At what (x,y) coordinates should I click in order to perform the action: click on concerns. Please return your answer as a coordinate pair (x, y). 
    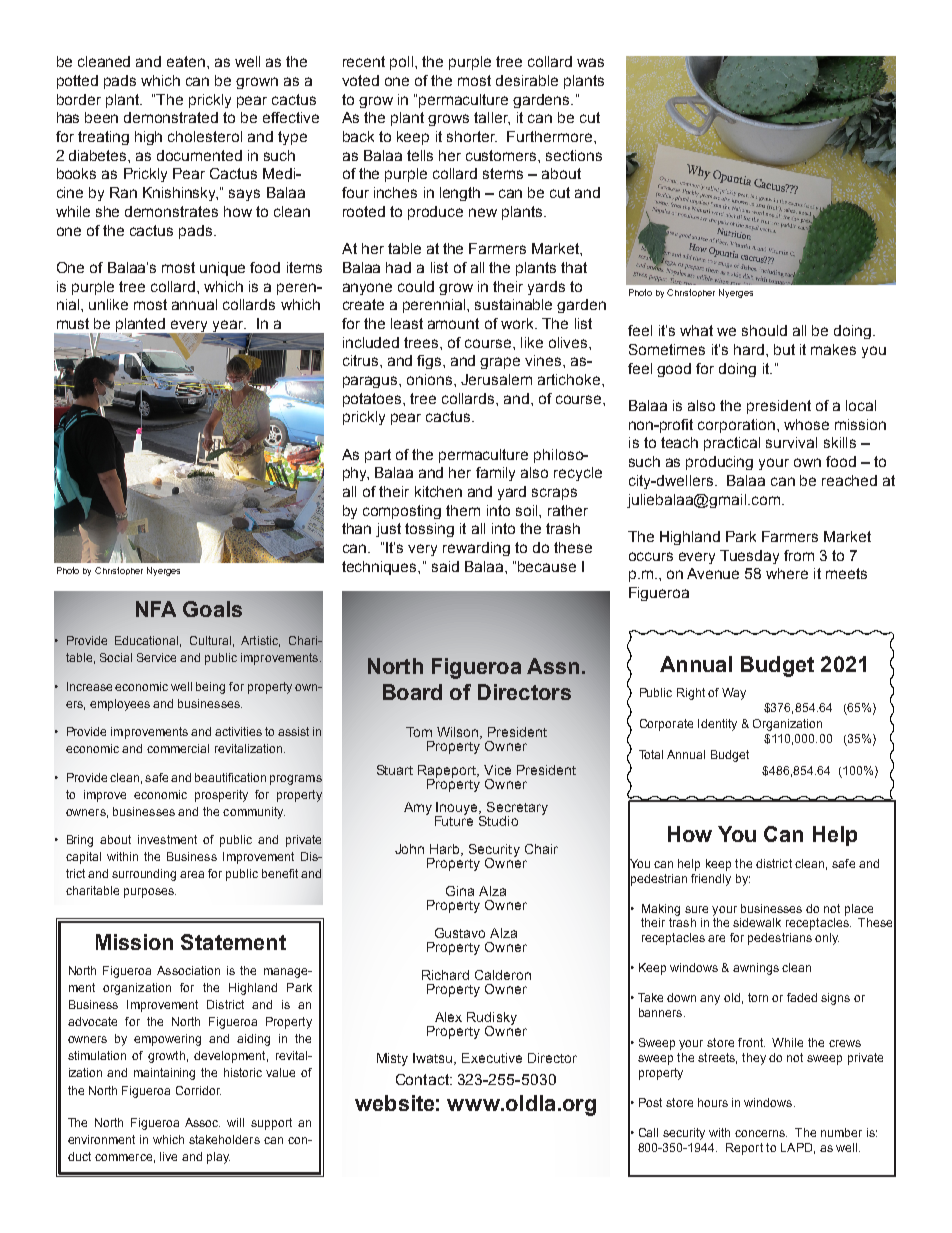
    Looking at the image, I should click on (761, 1133).
